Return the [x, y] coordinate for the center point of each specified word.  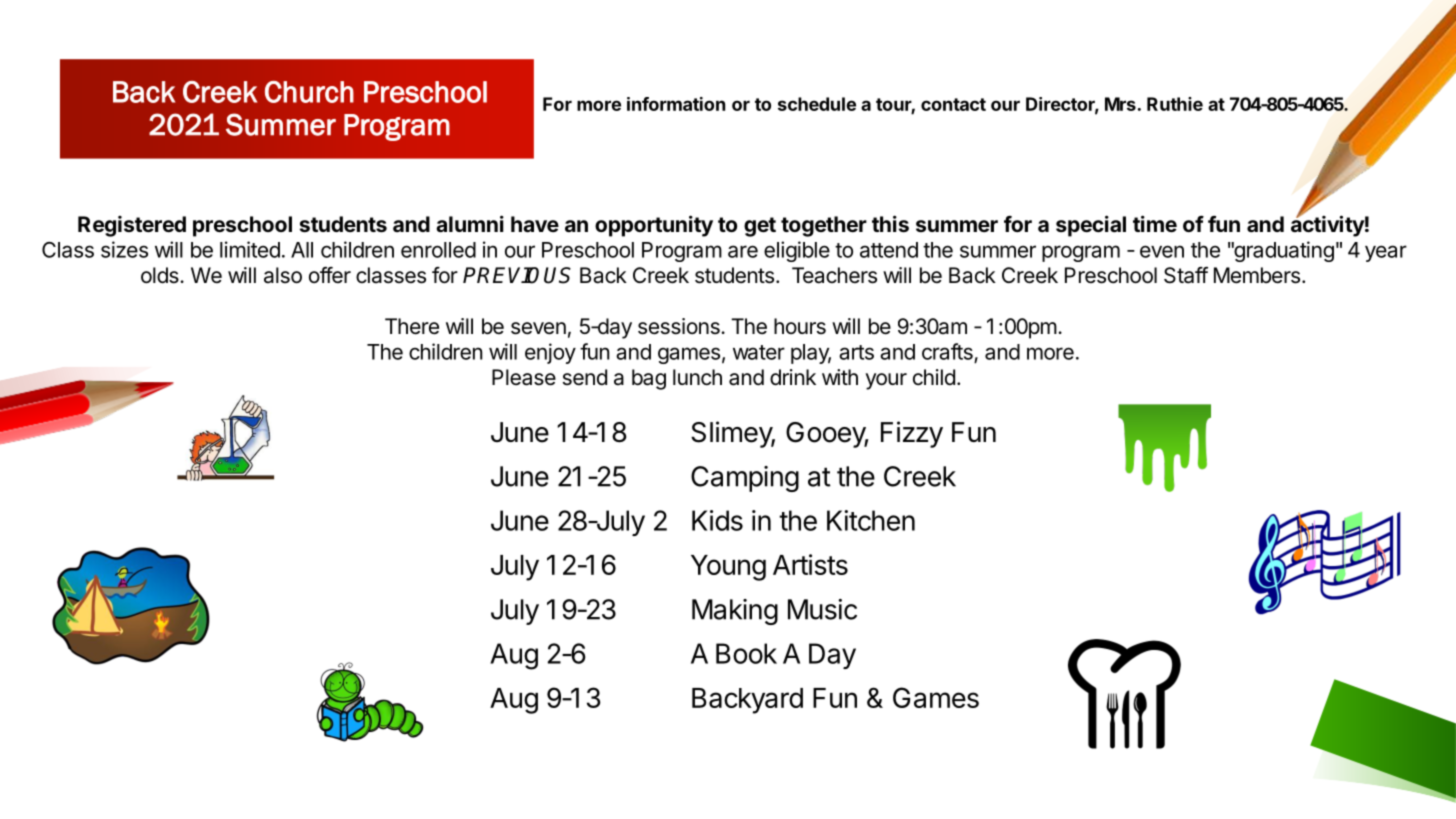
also [283, 275]
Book [746, 653]
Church [309, 92]
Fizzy [912, 434]
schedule [817, 104]
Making [735, 612]
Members [1257, 275]
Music [822, 609]
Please [524, 377]
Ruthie [1175, 104]
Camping [745, 479]
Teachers [834, 275]
